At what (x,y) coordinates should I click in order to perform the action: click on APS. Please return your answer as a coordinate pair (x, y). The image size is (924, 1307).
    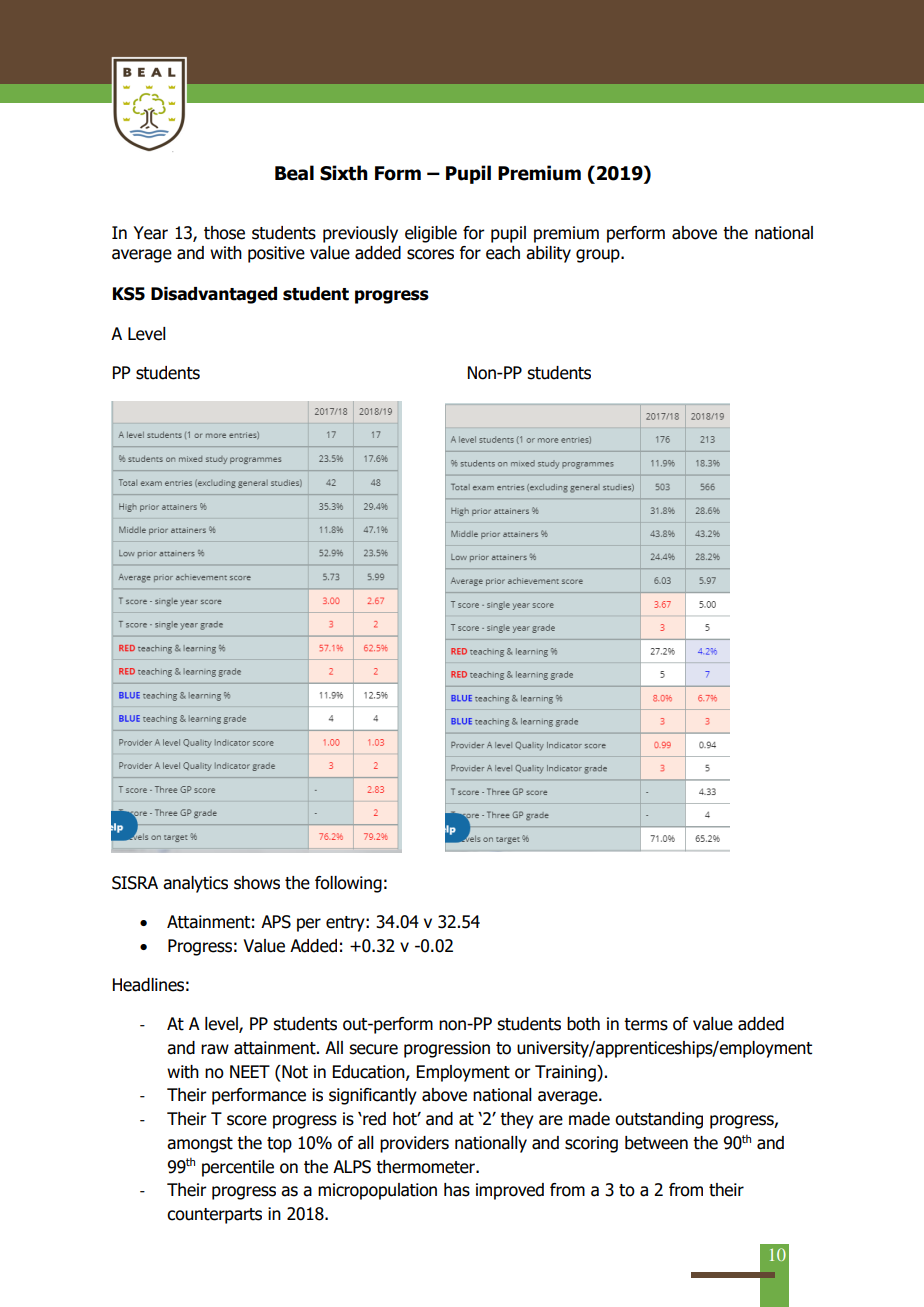
    Looking at the image, I should click on (276, 922).
